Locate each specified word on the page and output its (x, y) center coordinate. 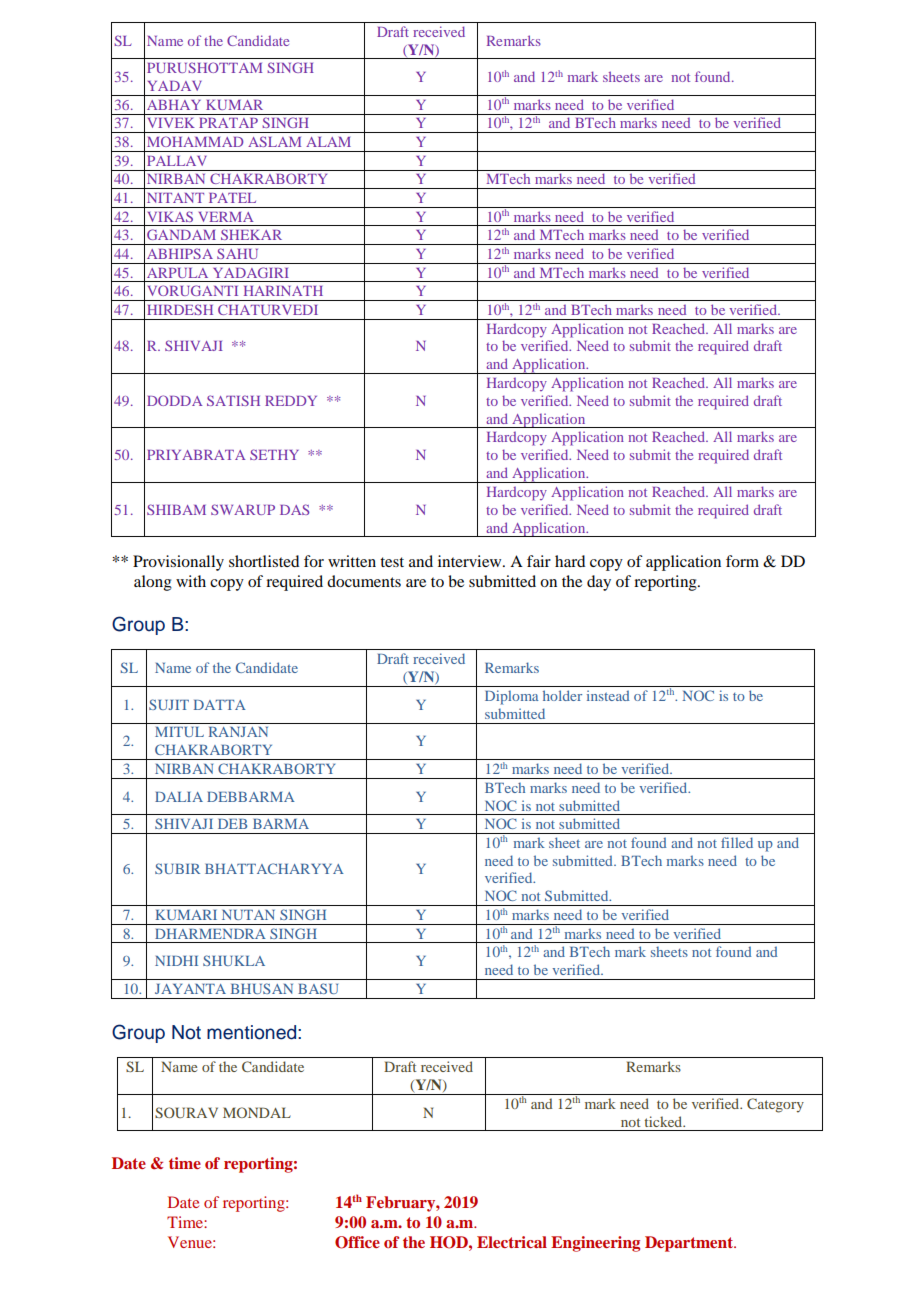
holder (562, 695)
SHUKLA (234, 960)
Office (357, 1242)
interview (471, 561)
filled (737, 842)
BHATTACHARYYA (274, 868)
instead (608, 695)
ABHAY (174, 105)
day (599, 583)
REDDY (291, 401)
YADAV (175, 86)
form (742, 561)
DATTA (220, 705)
